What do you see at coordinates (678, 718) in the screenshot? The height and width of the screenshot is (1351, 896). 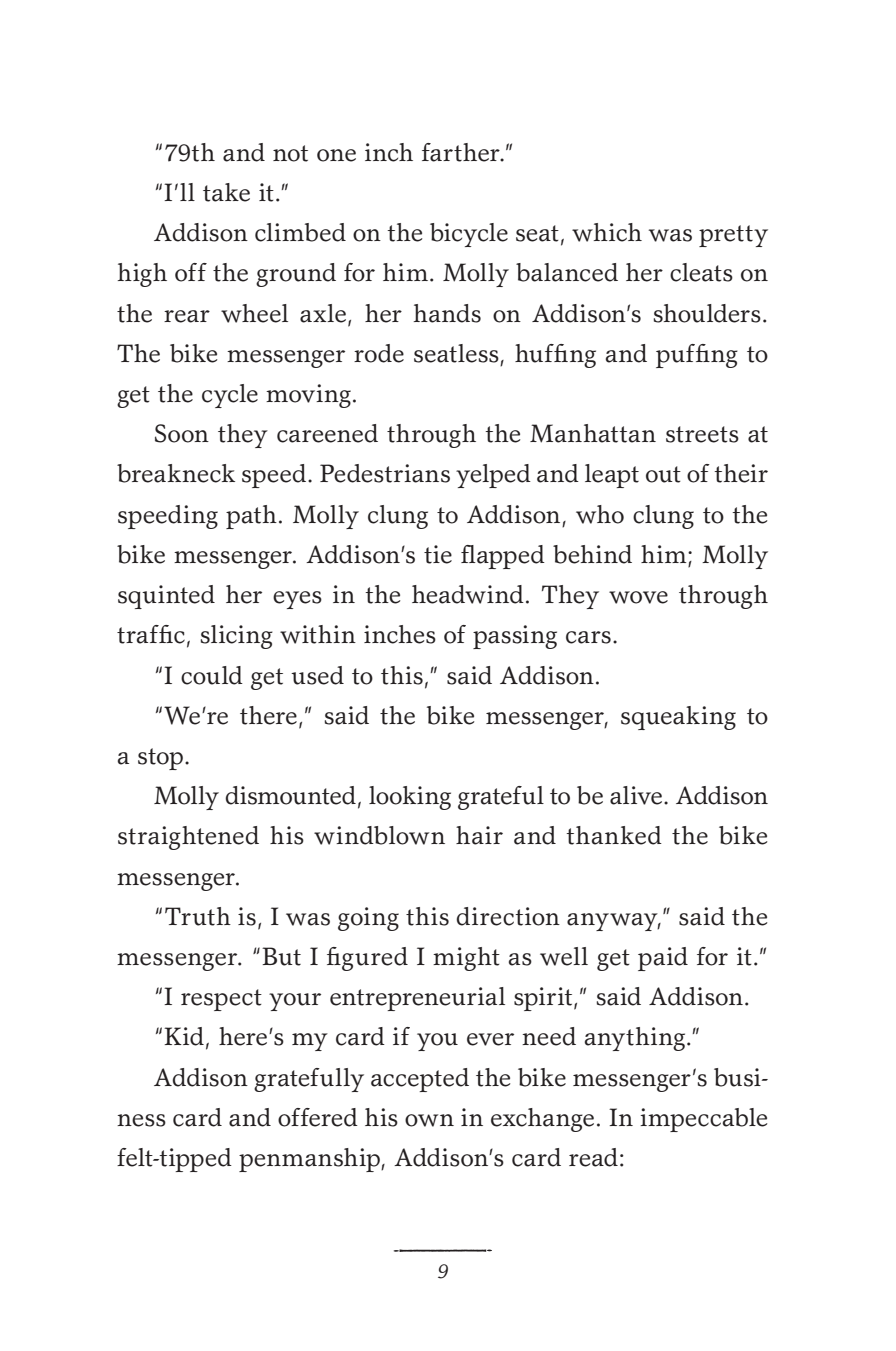 I see `squeaking` at bounding box center [678, 718].
